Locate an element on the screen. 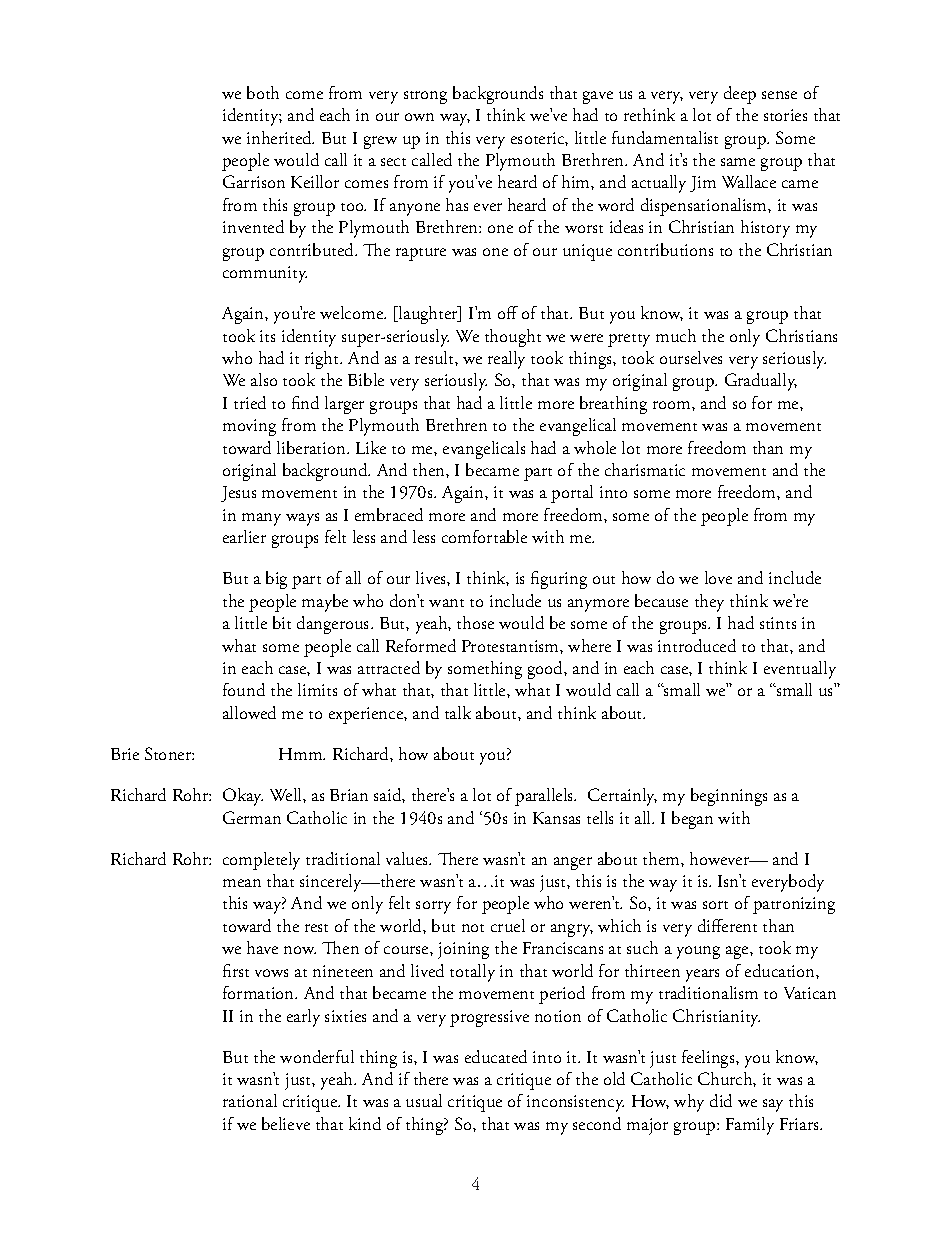 The width and height of the screenshot is (952, 1233). own is located at coordinates (419, 117).
